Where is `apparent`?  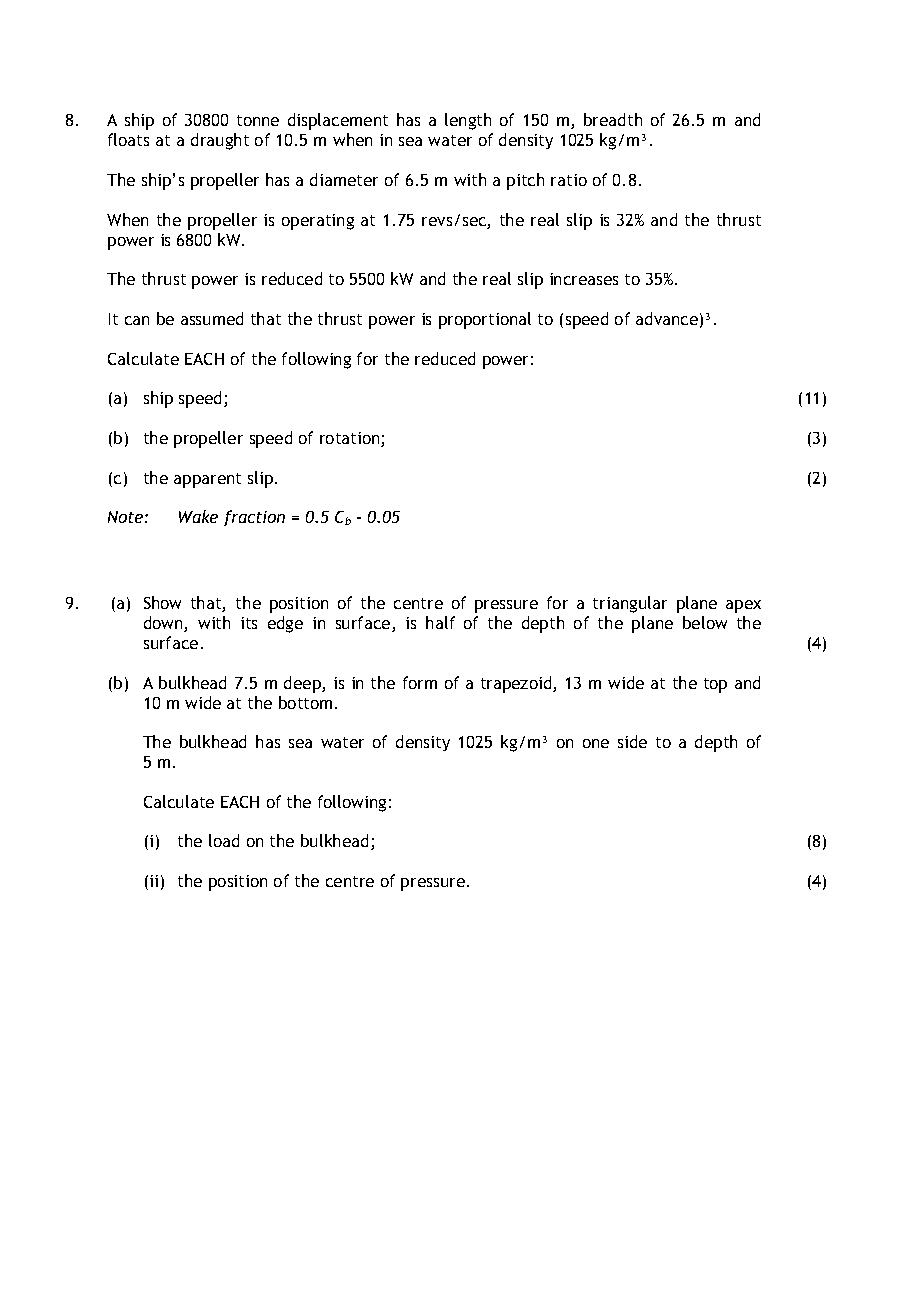
apparent is located at coordinates (207, 480).
